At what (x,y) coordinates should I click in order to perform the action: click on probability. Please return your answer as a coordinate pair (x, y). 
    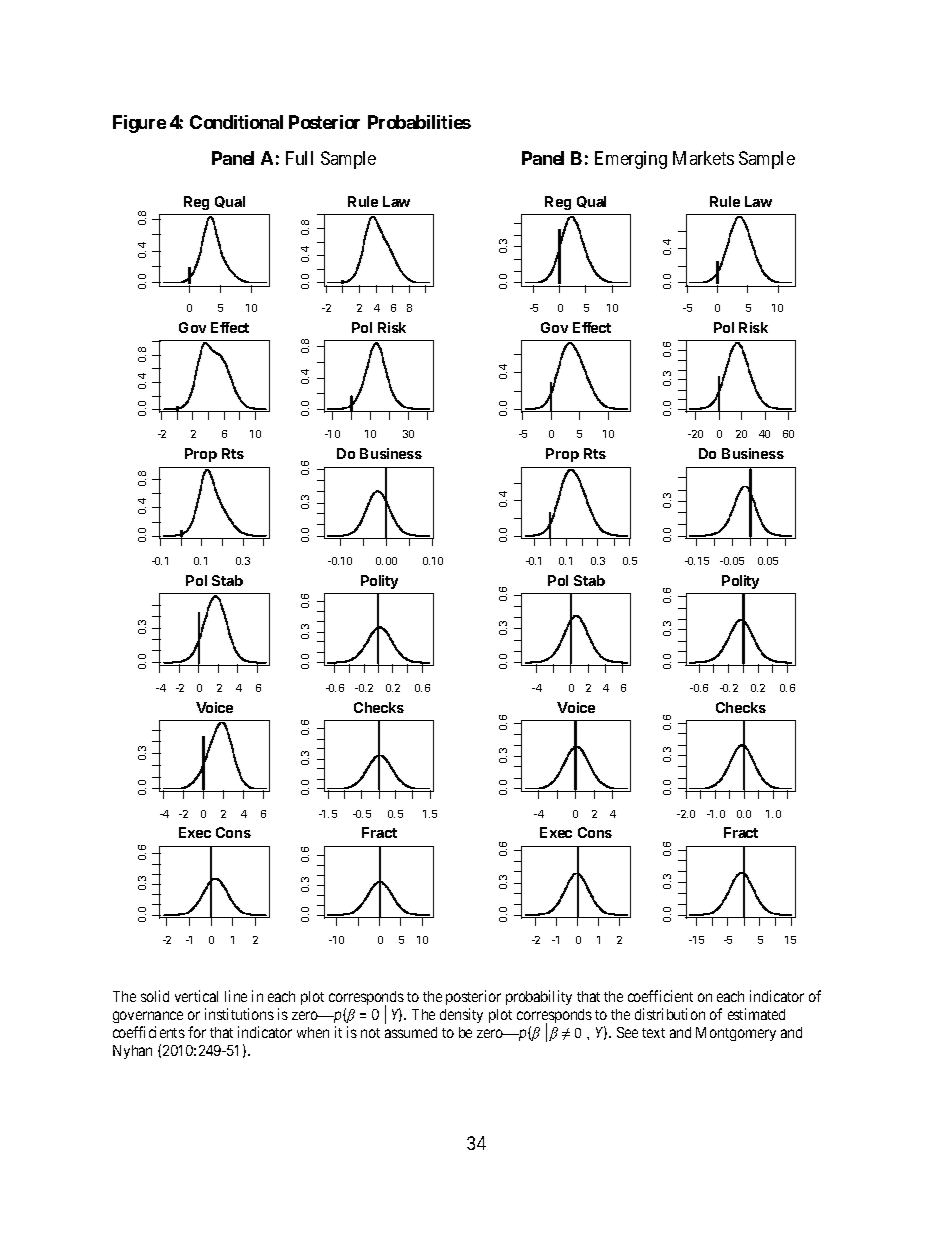
    Looking at the image, I should click on (539, 997).
